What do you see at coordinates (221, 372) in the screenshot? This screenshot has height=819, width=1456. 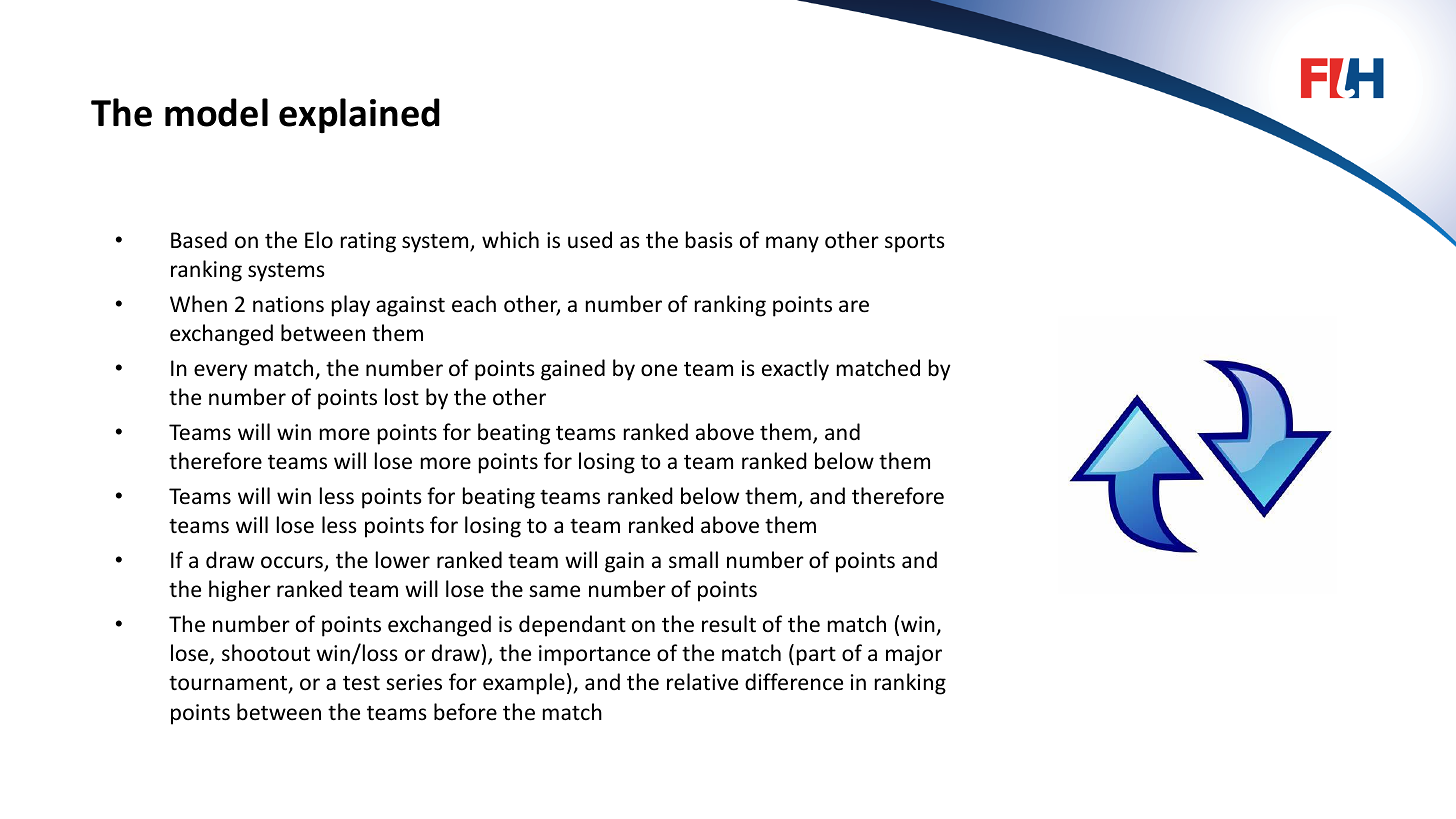 I see `every` at bounding box center [221, 372].
